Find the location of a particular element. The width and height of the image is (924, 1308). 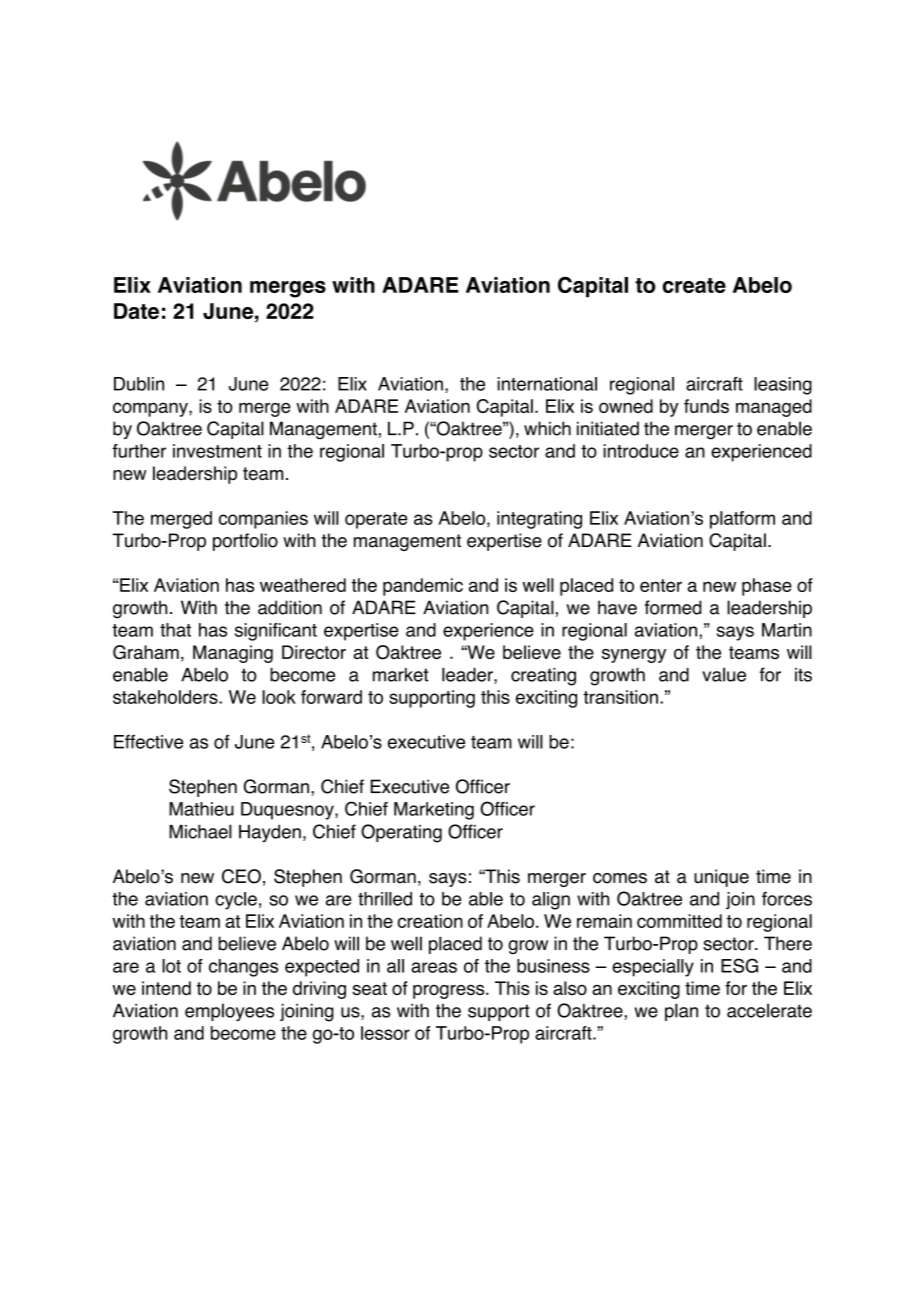

platform is located at coordinates (742, 520).
